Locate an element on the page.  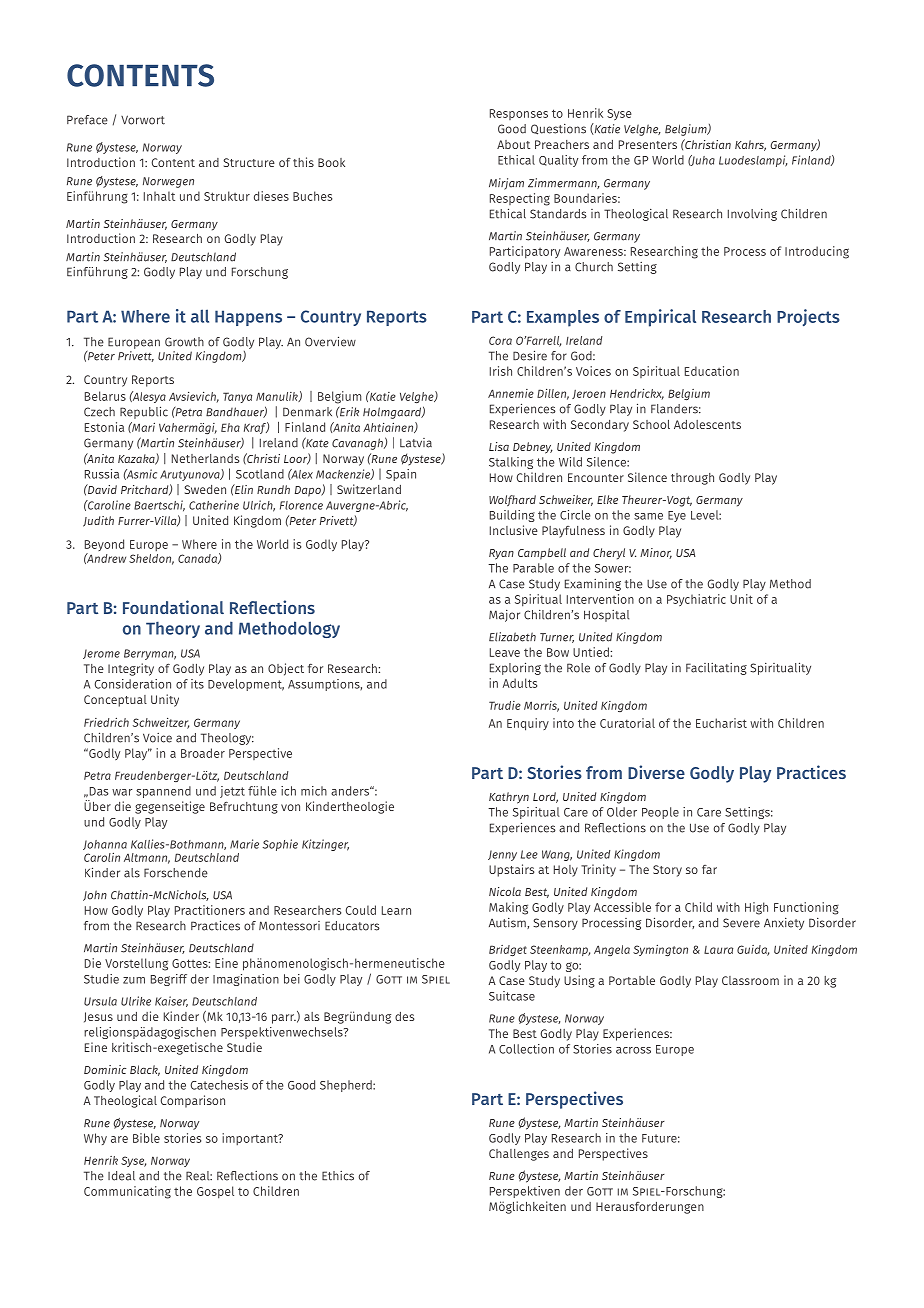
Bible is located at coordinates (146, 1138).
